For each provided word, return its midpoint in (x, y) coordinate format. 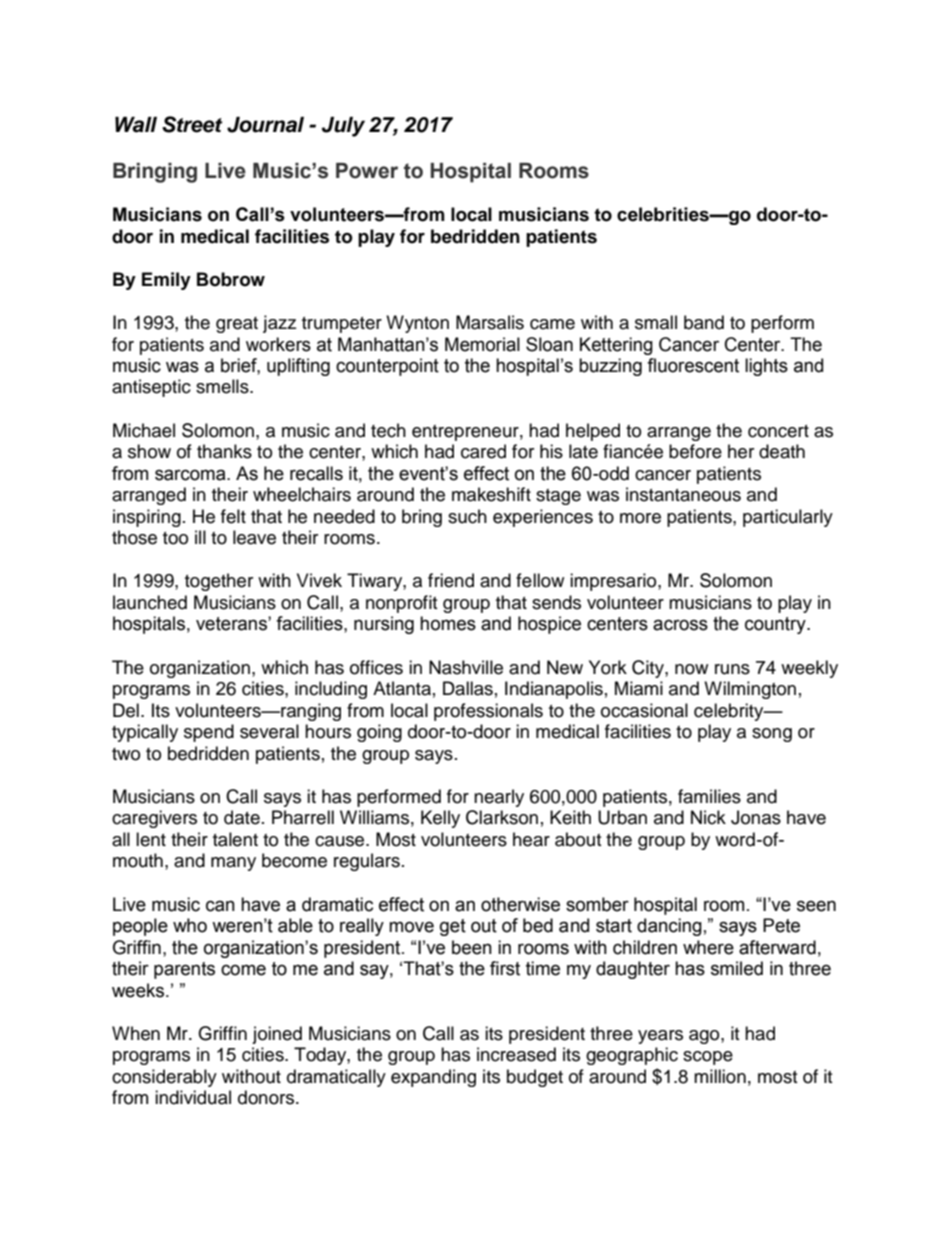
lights (766, 367)
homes (448, 623)
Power (367, 171)
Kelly (440, 819)
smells (223, 386)
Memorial (482, 344)
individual (193, 1097)
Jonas (756, 817)
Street (192, 124)
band (704, 322)
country (776, 625)
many (233, 864)
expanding (433, 1078)
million (720, 1076)
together (219, 582)
